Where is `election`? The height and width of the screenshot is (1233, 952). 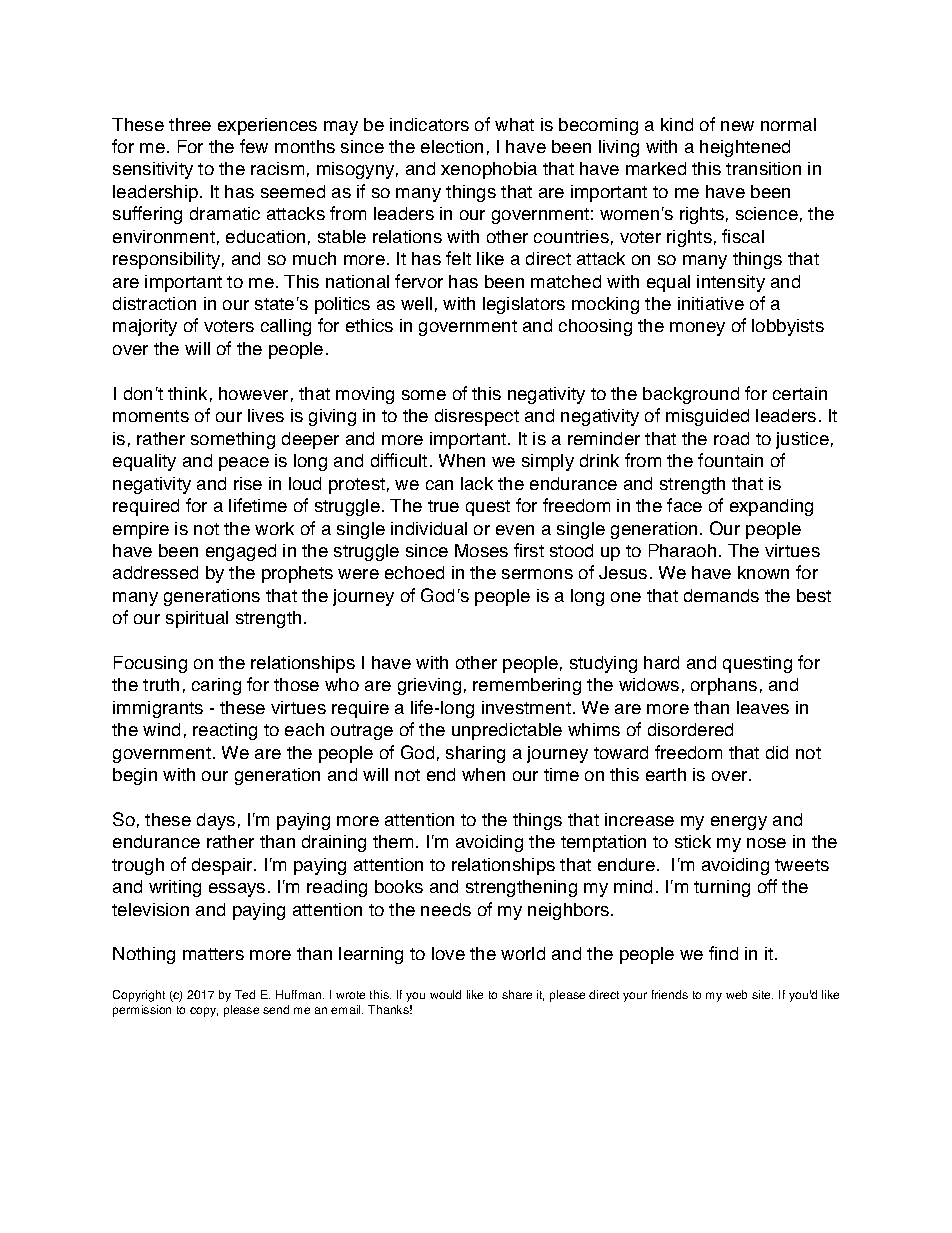
election is located at coordinates (452, 146).
